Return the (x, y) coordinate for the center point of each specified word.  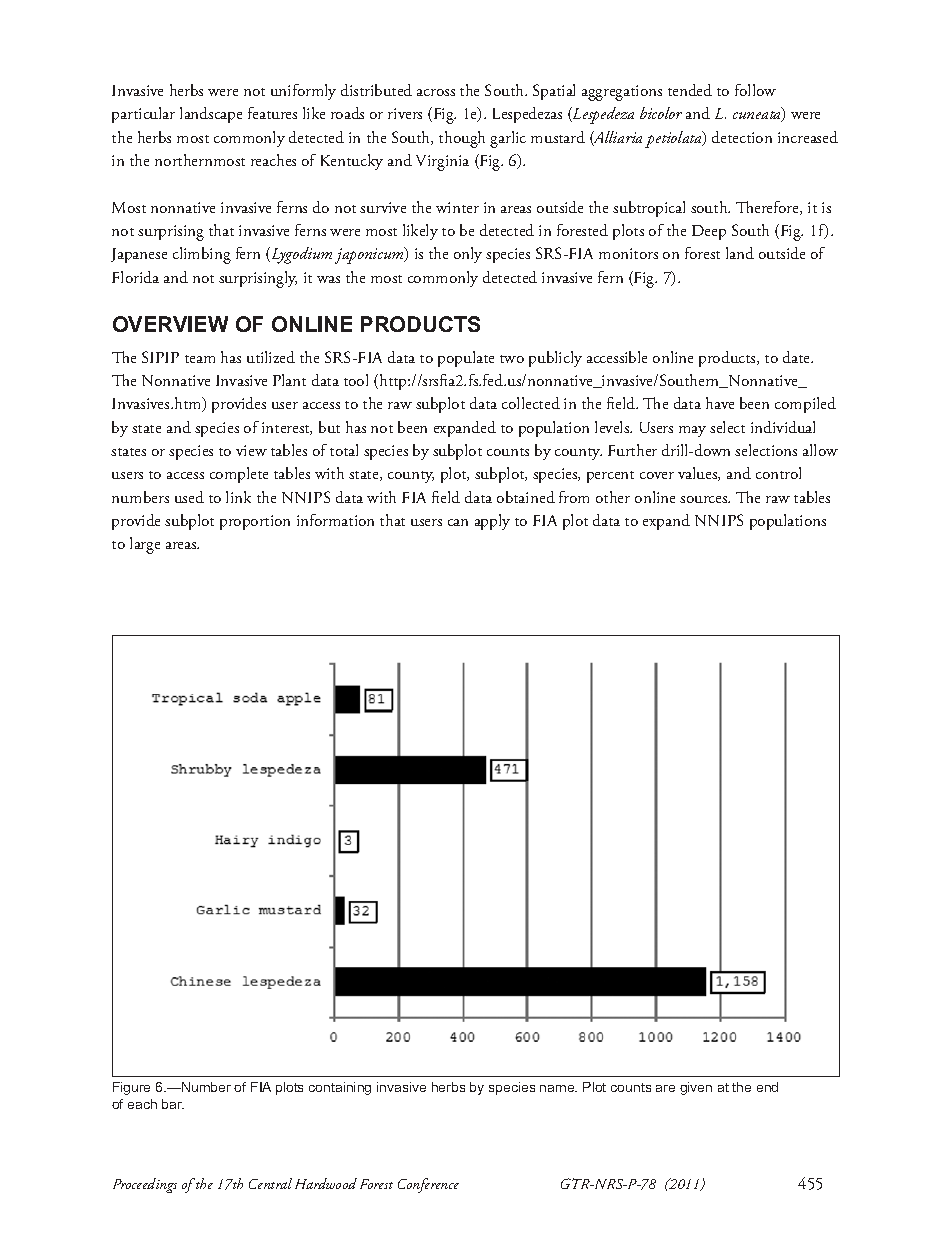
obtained (526, 497)
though (462, 139)
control (778, 473)
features (272, 113)
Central (270, 1183)
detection (742, 137)
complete (239, 475)
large (145, 545)
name (558, 1088)
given (696, 1088)
